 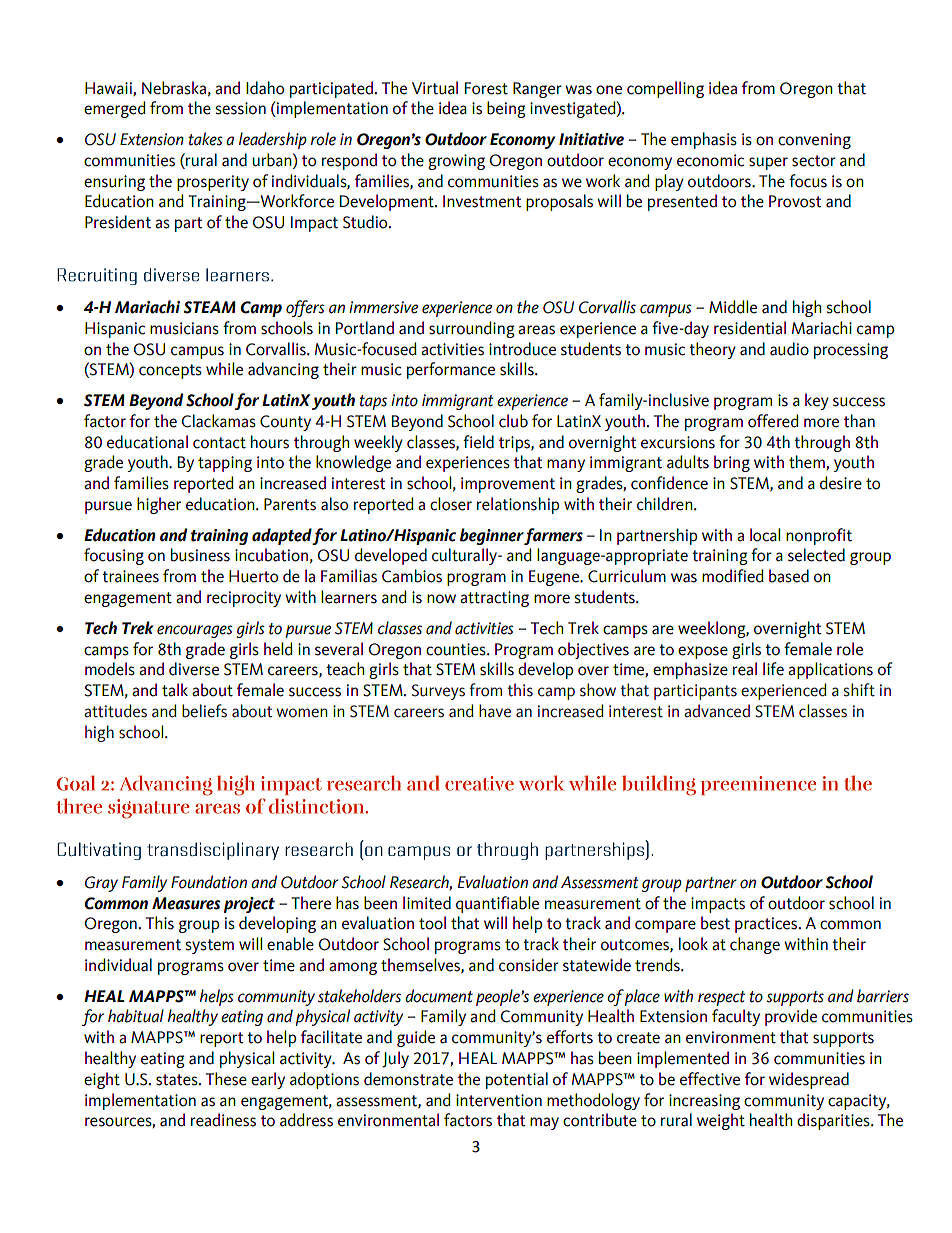 I want to click on Foundation, so click(x=209, y=882).
